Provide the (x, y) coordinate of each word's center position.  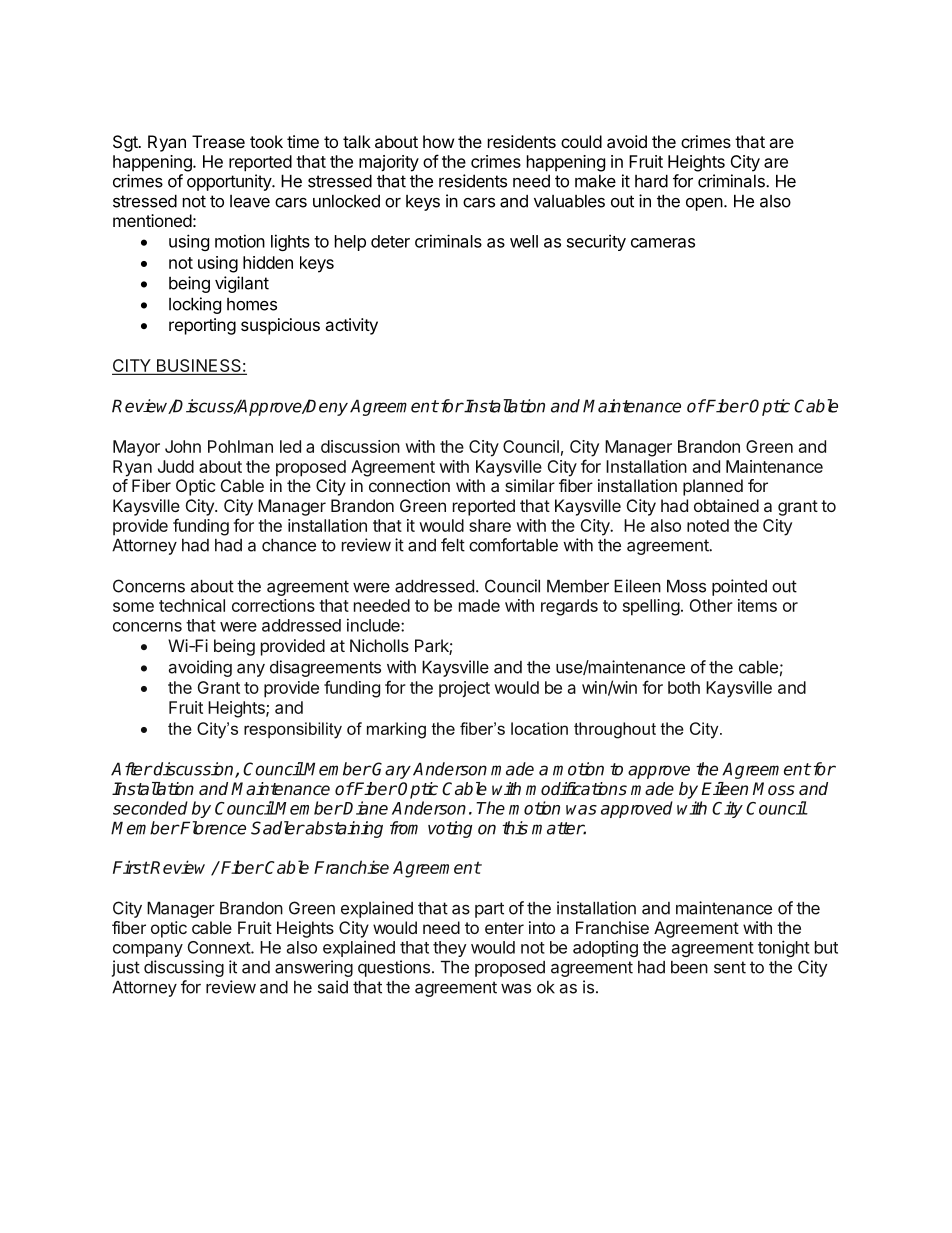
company (148, 950)
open (704, 204)
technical (192, 605)
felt (453, 545)
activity (351, 326)
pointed (739, 587)
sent (730, 967)
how (438, 141)
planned (713, 487)
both (684, 687)
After (131, 769)
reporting (202, 326)
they (450, 949)
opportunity (230, 182)
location (539, 728)
